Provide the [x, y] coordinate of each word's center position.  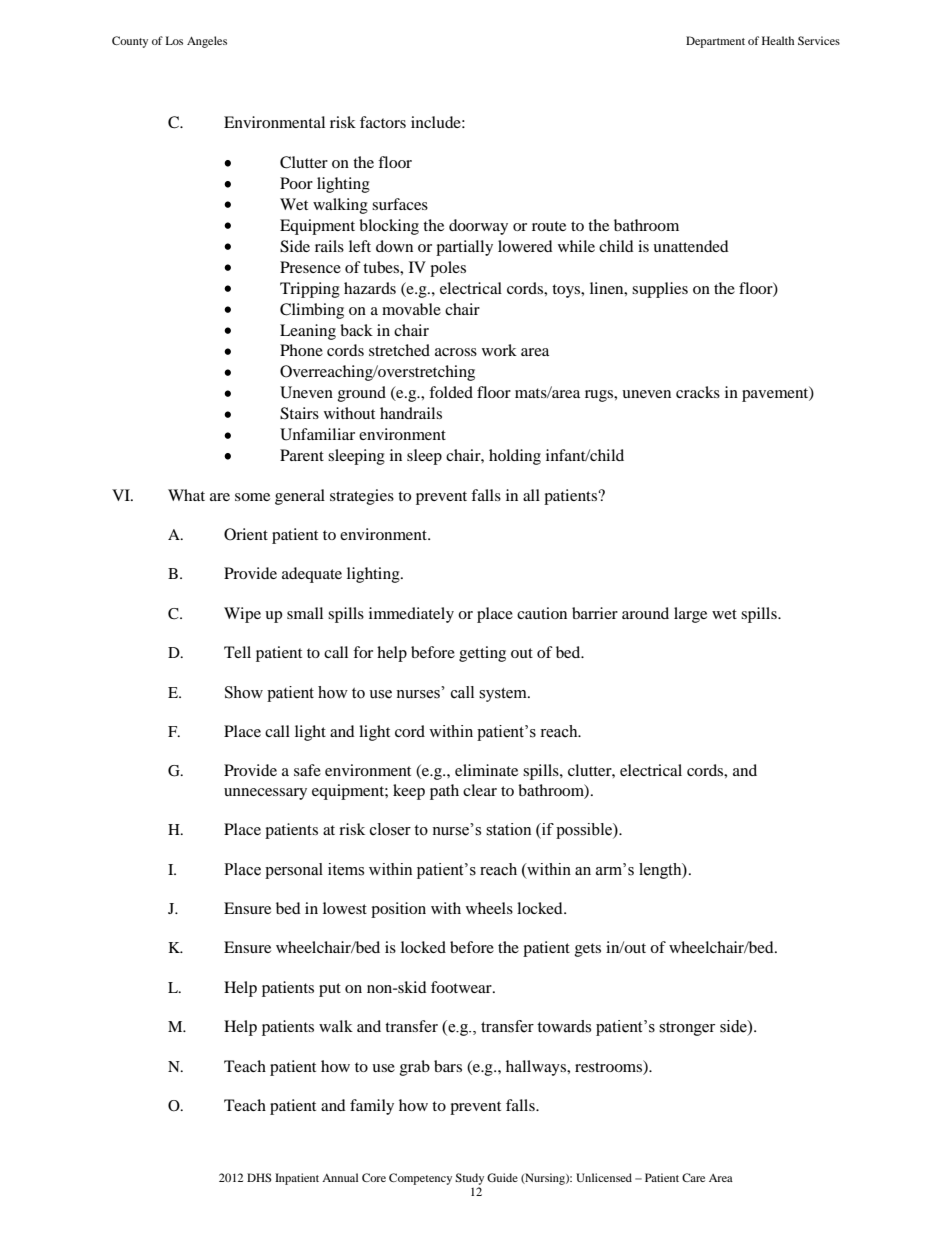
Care [693, 1177]
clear [480, 790]
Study [469, 1179]
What [186, 495]
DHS [259, 1177]
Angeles [207, 42]
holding [515, 457]
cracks [698, 392]
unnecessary [265, 794]
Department [715, 42]
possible [585, 831]
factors [383, 122]
